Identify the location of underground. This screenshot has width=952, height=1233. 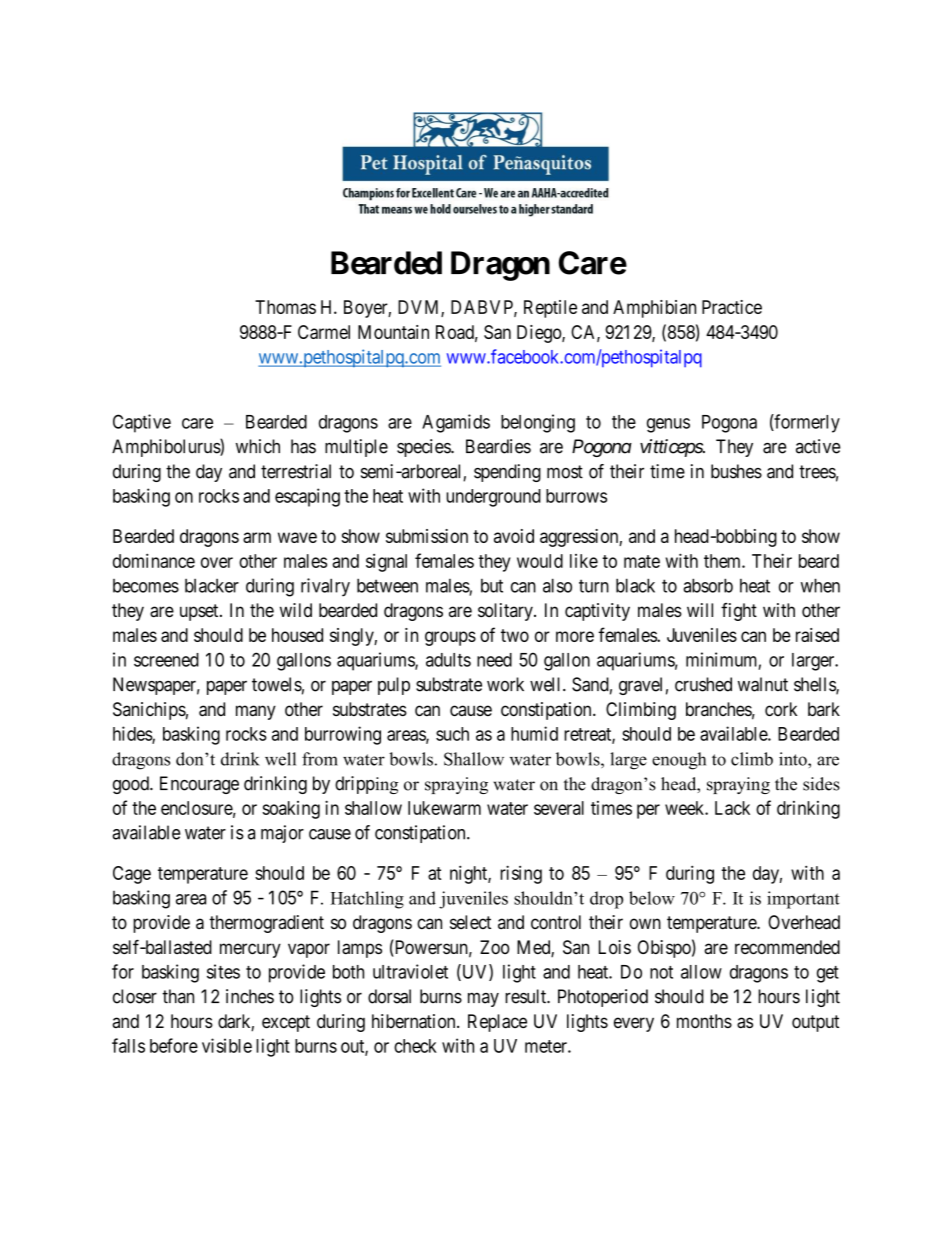
(493, 498).
